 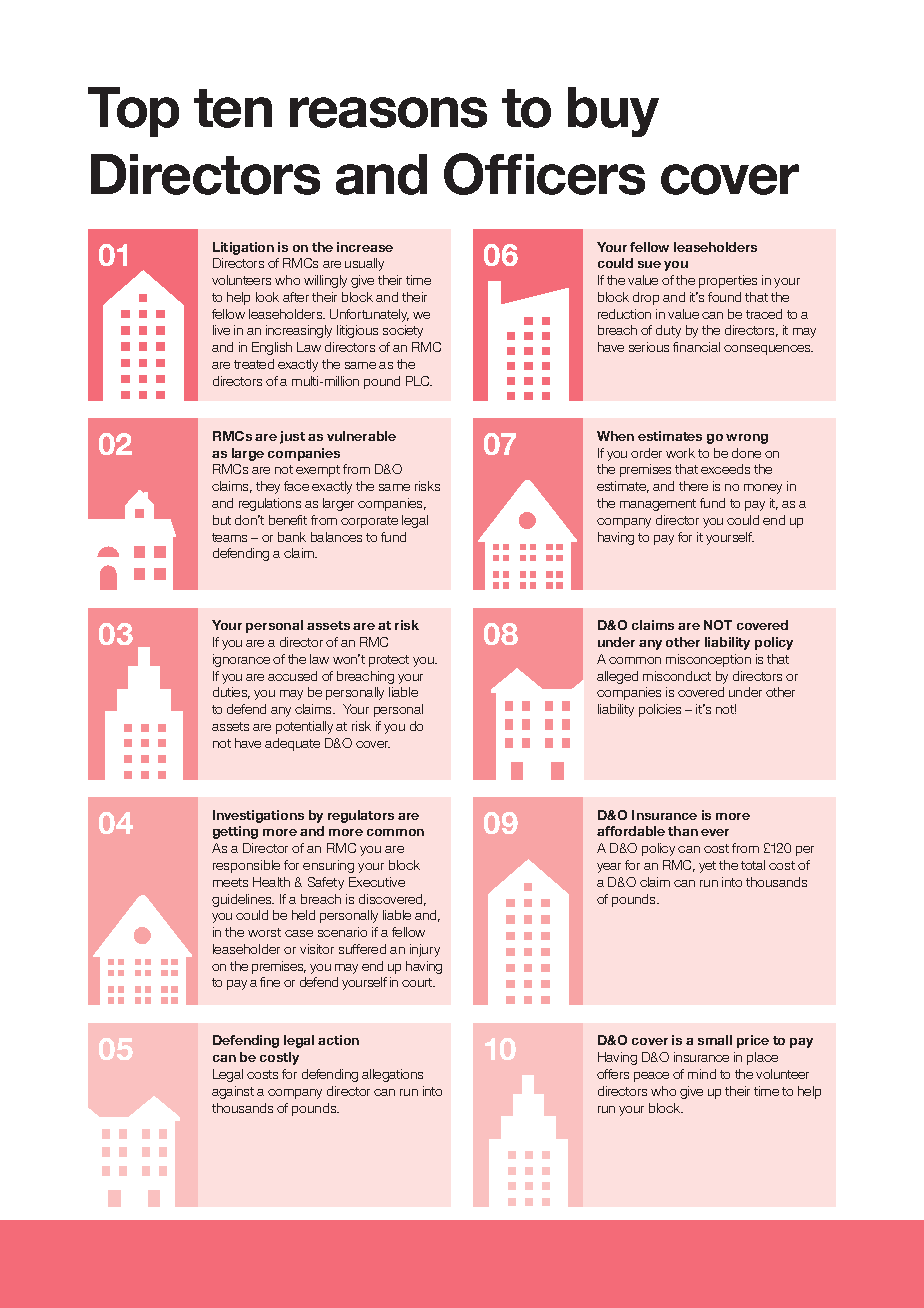 What do you see at coordinates (241, 660) in the document?
I see `ignorance` at bounding box center [241, 660].
